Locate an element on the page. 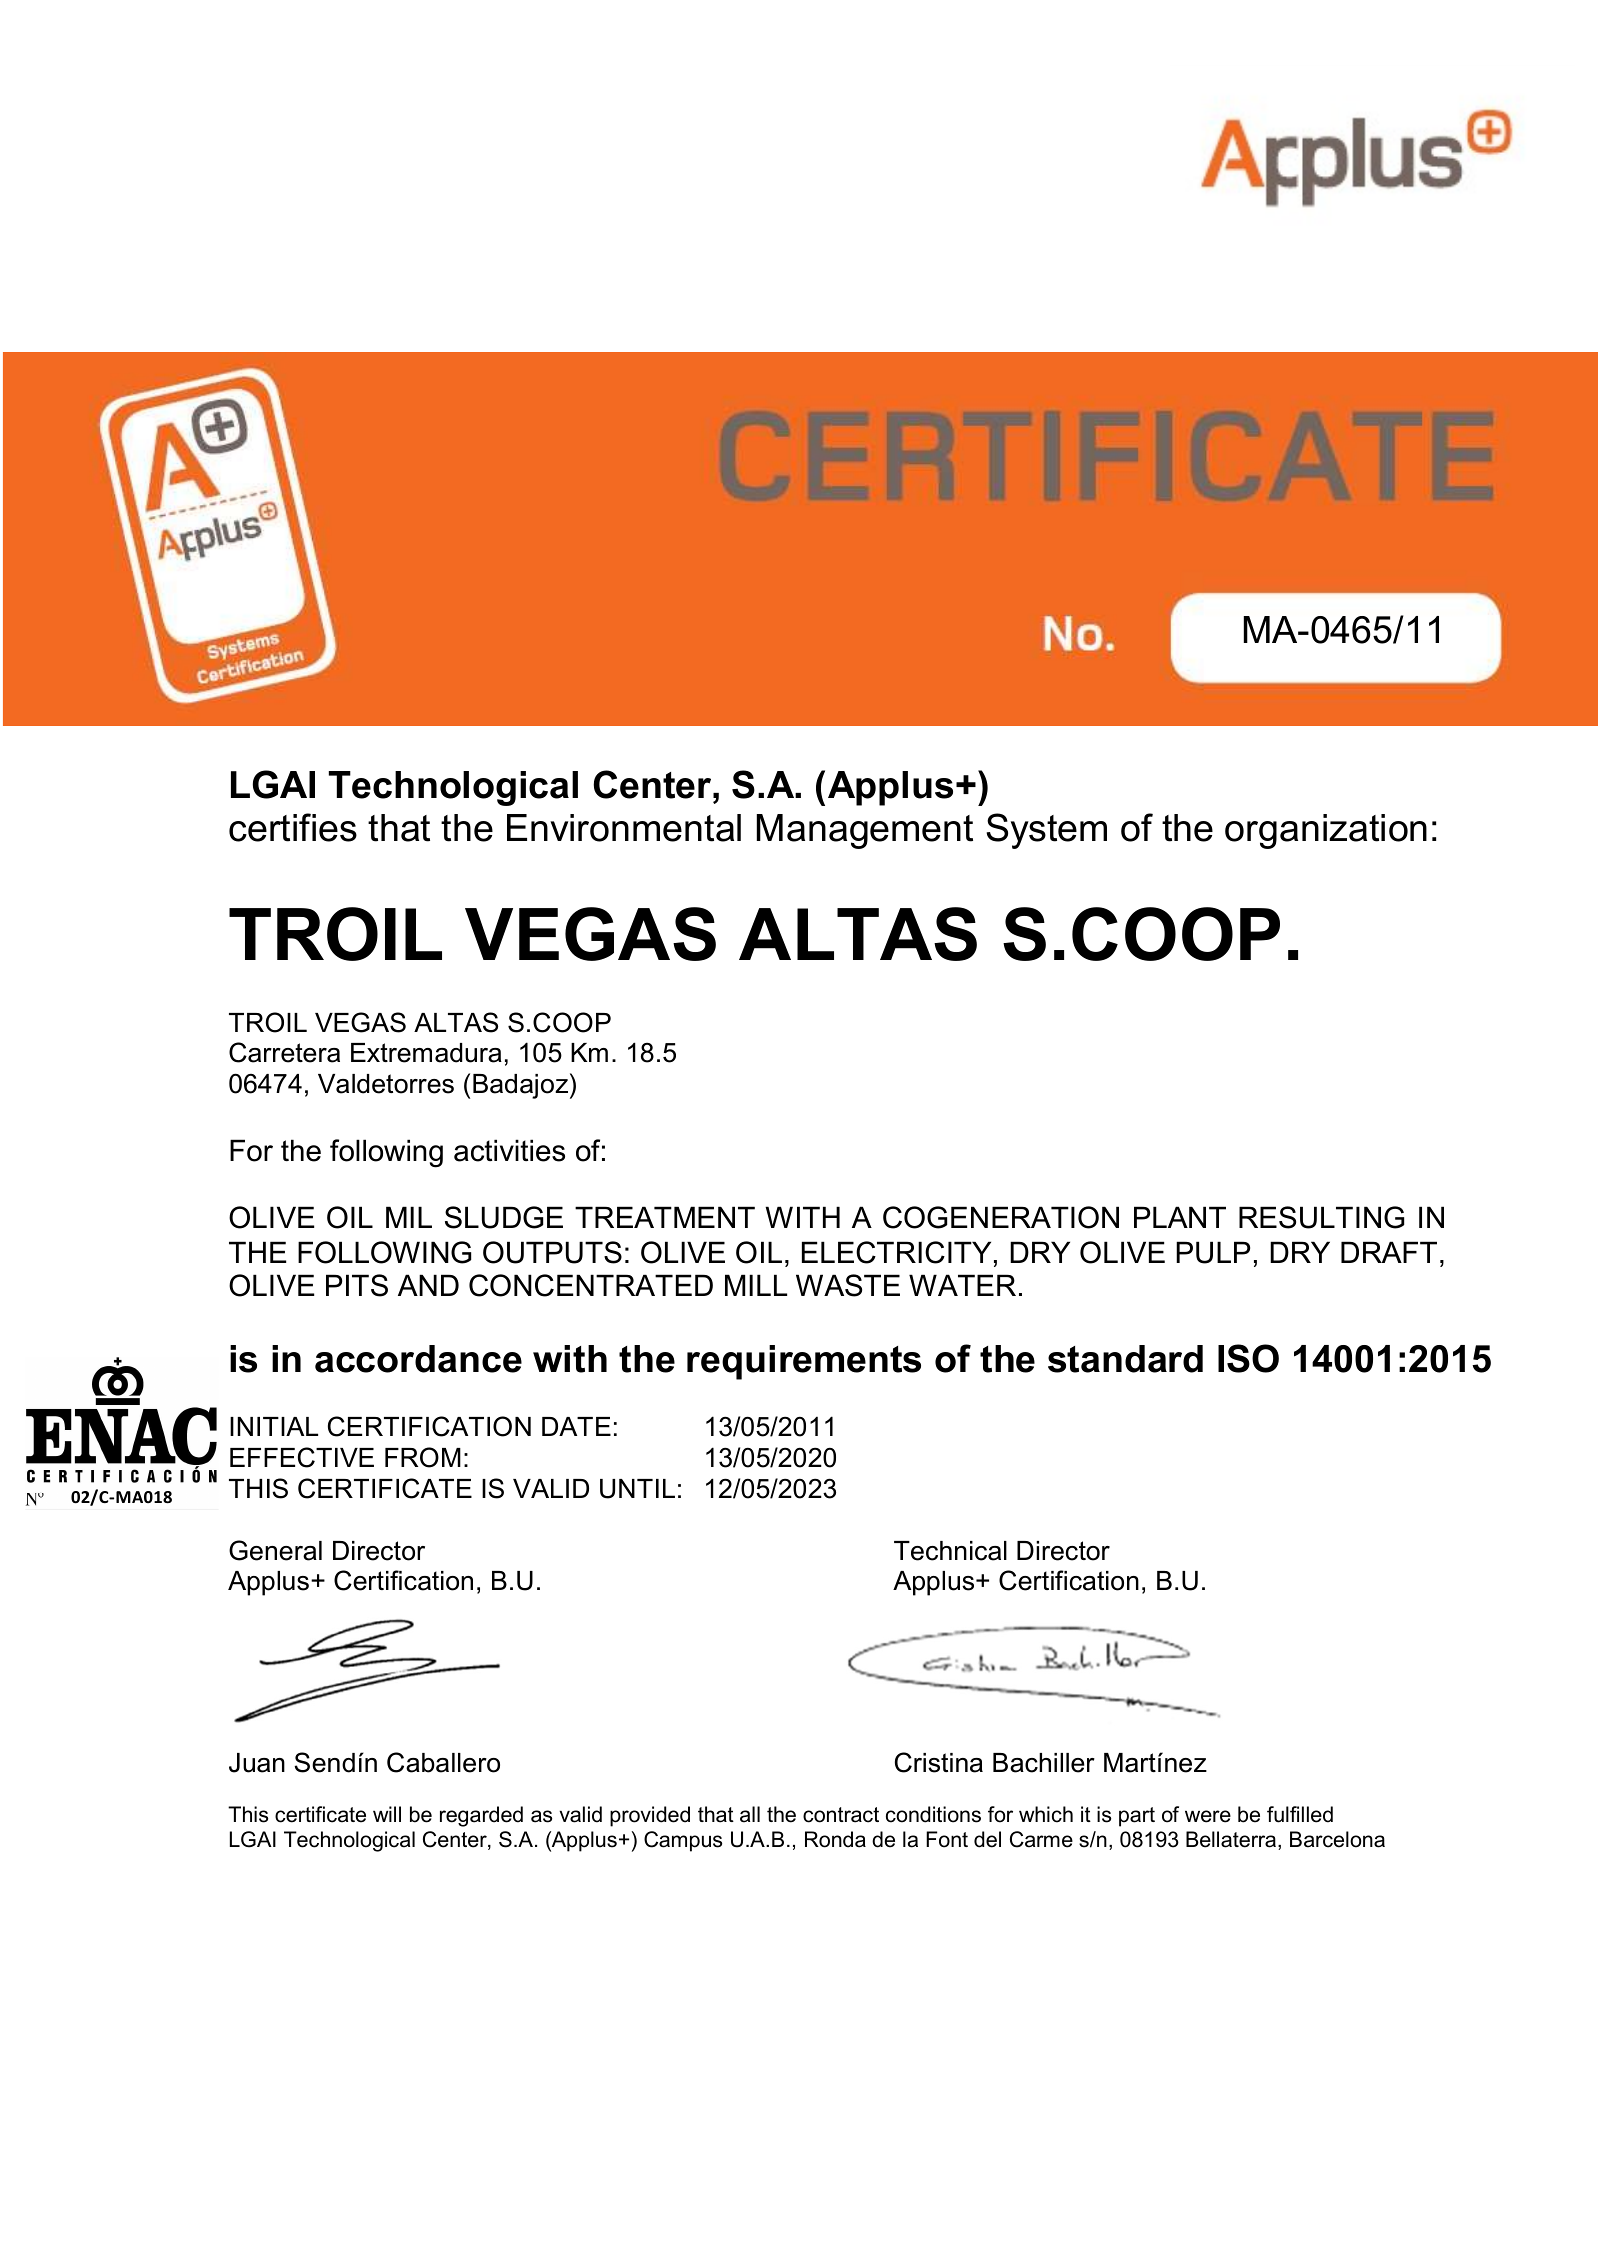 The height and width of the image is (2260, 1598). organization is located at coordinates (1326, 831).
